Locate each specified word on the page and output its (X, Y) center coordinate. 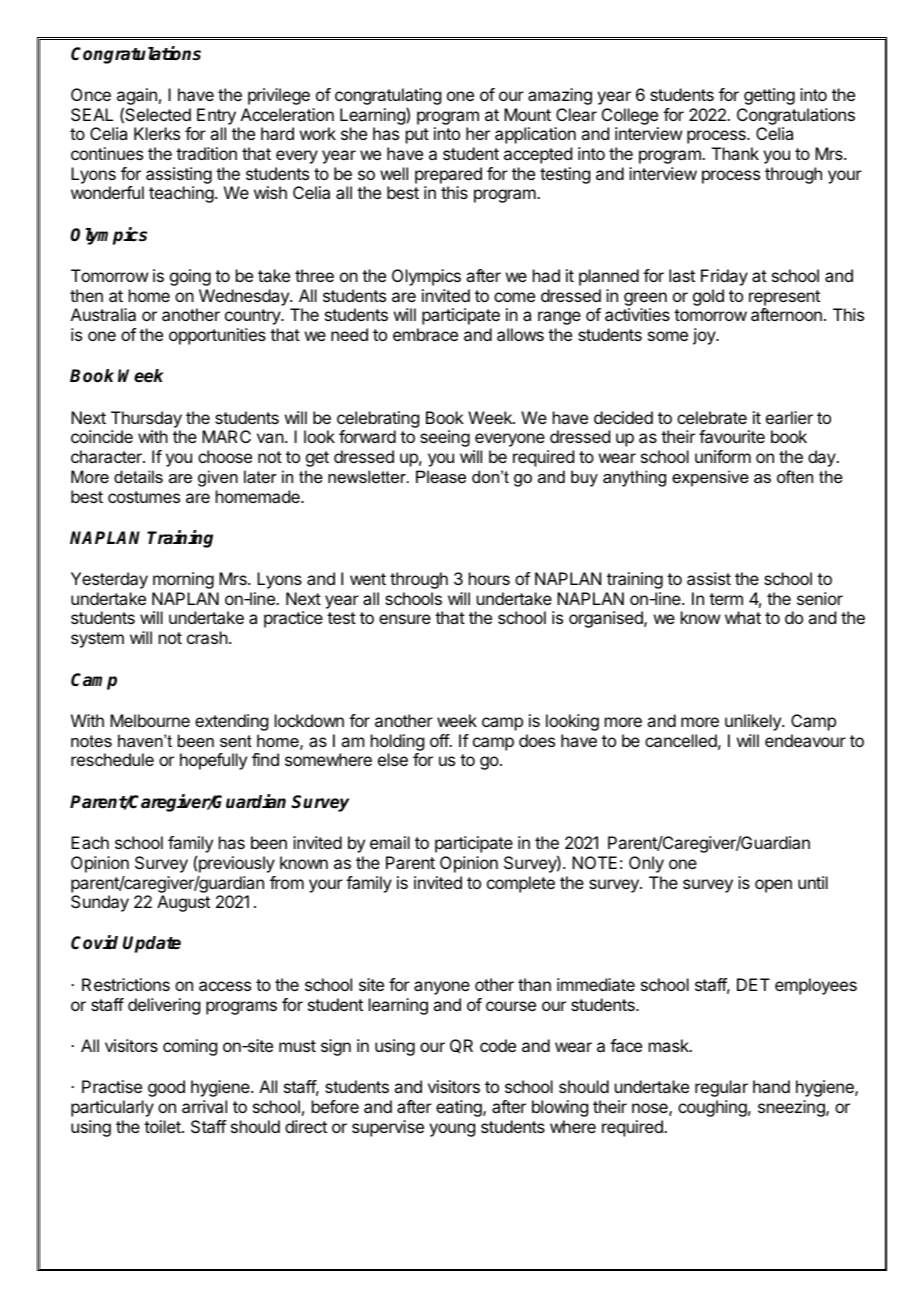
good (166, 1088)
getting (769, 96)
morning (183, 580)
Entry (216, 116)
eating (460, 1108)
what (743, 617)
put (417, 136)
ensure (405, 619)
